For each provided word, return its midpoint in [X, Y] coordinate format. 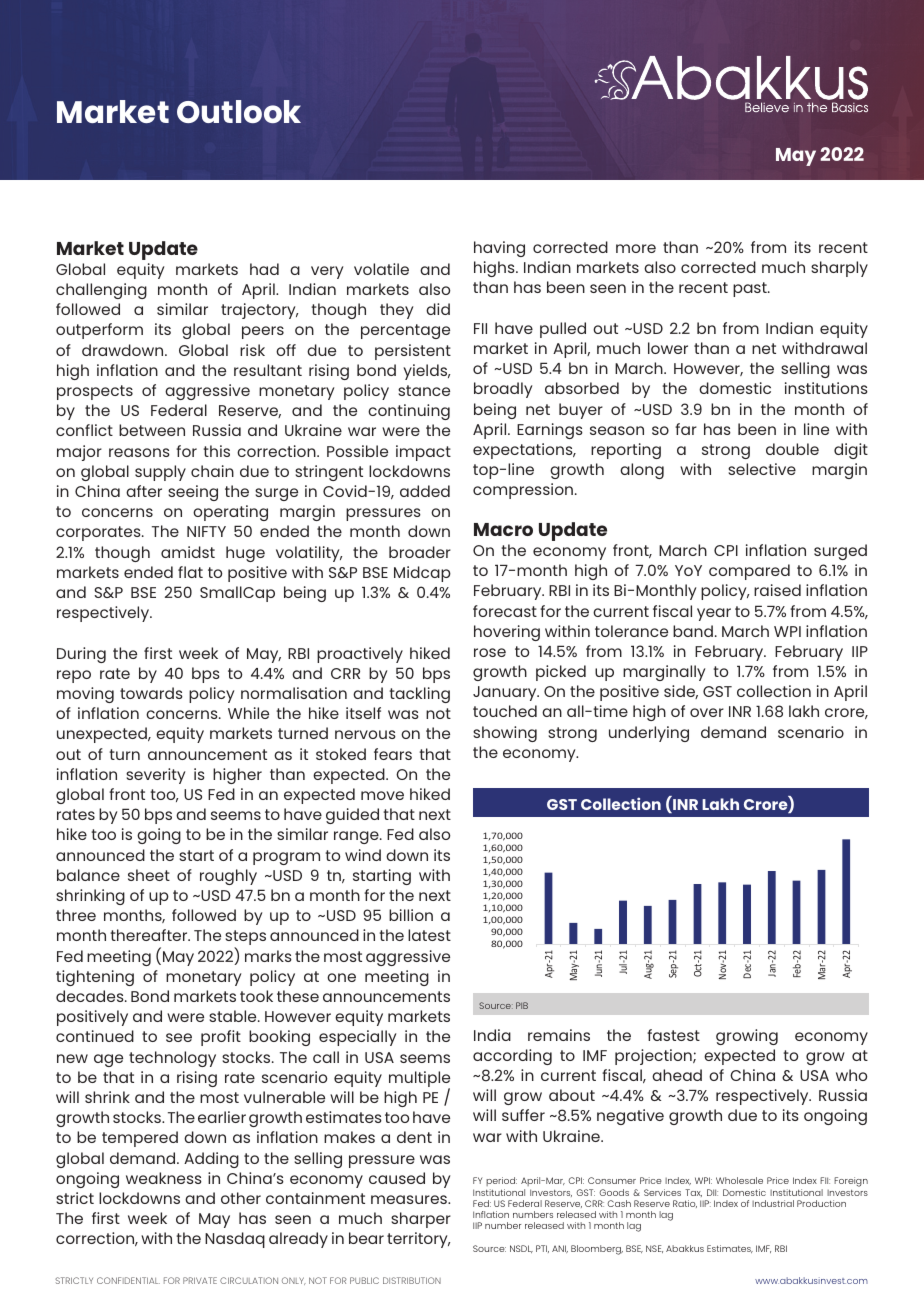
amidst [188, 552]
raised [777, 590]
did [438, 309]
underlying [649, 734]
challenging [101, 291]
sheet [149, 875]
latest [429, 935]
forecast [505, 611]
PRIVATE [200, 1280]
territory [418, 1240]
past [751, 289]
